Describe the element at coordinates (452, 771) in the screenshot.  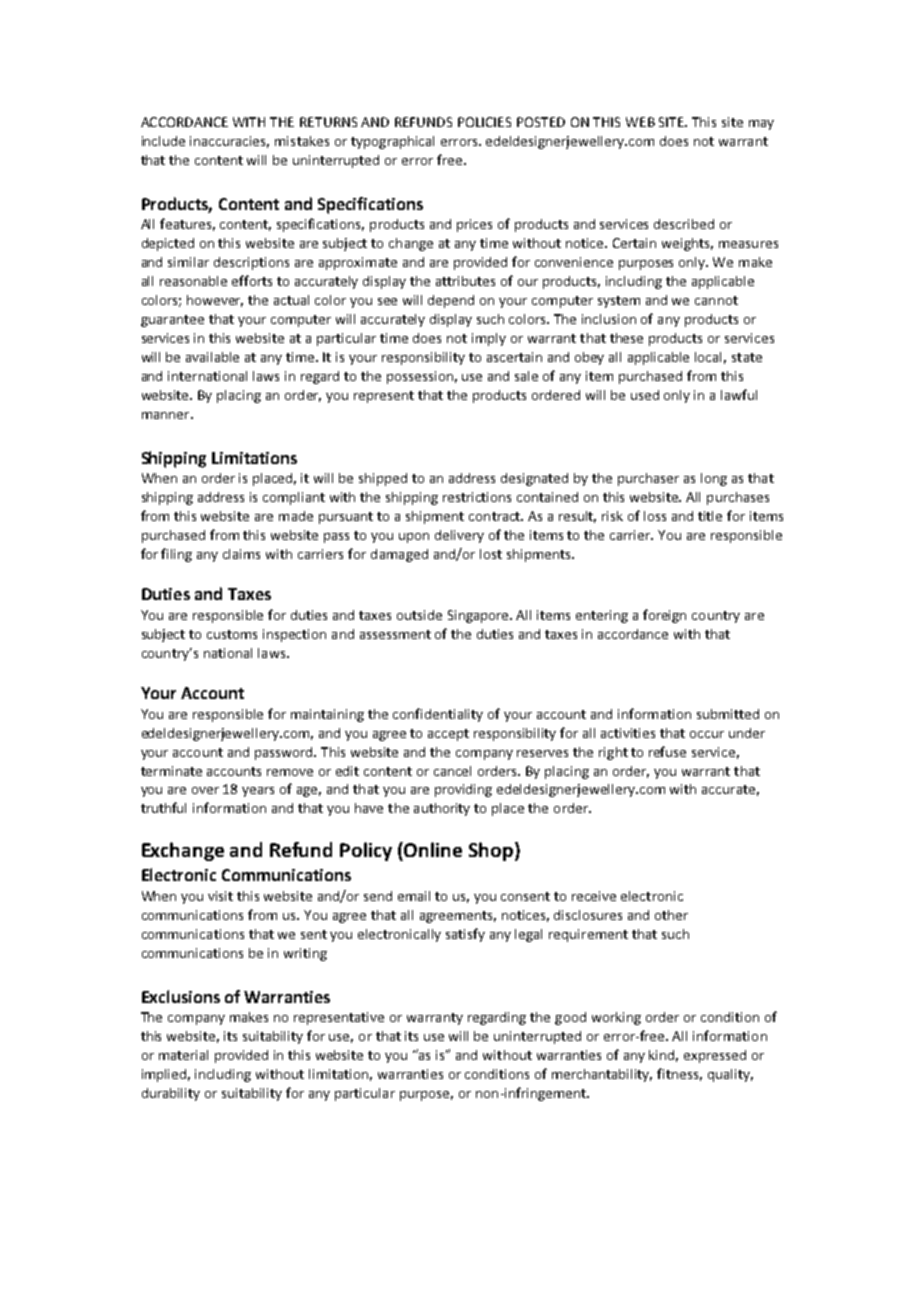
I see `cancel` at that location.
